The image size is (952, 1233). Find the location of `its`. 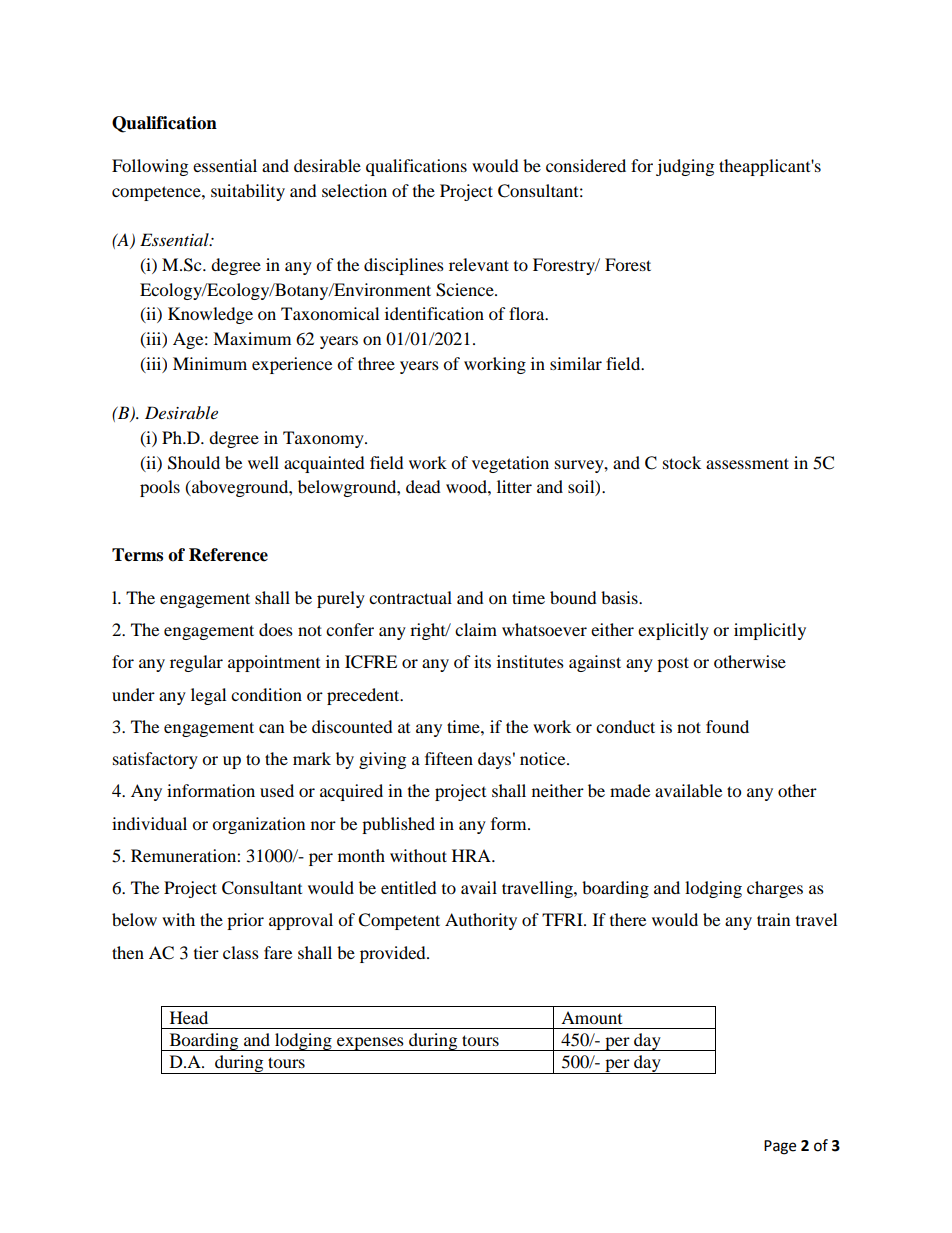

its is located at coordinates (482, 661).
